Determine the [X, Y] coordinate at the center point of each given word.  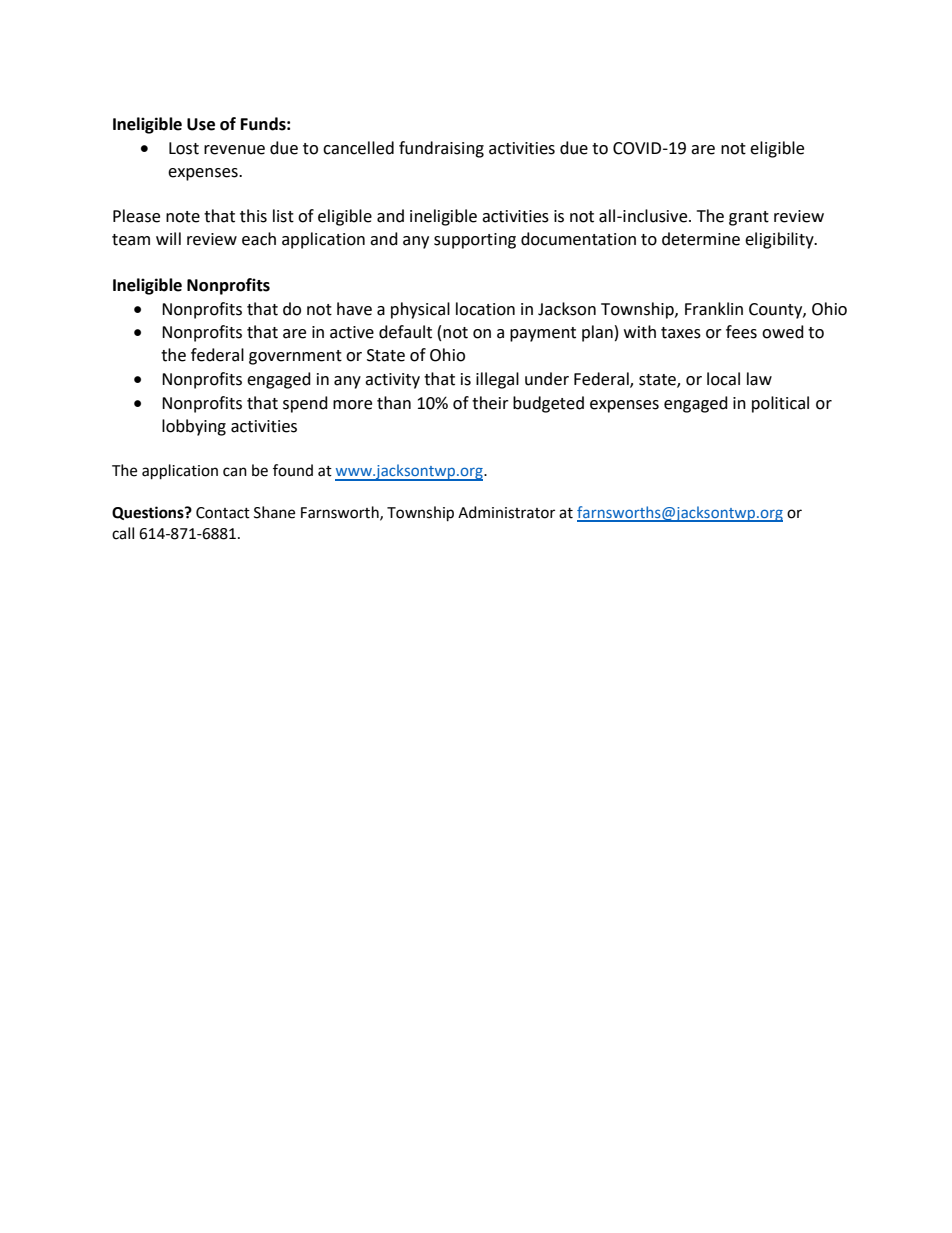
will [168, 238]
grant [749, 218]
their [490, 403]
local [723, 379]
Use [201, 124]
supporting [475, 241]
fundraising [441, 149]
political [780, 404]
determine [701, 239]
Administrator [506, 512]
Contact [223, 513]
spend [305, 404]
